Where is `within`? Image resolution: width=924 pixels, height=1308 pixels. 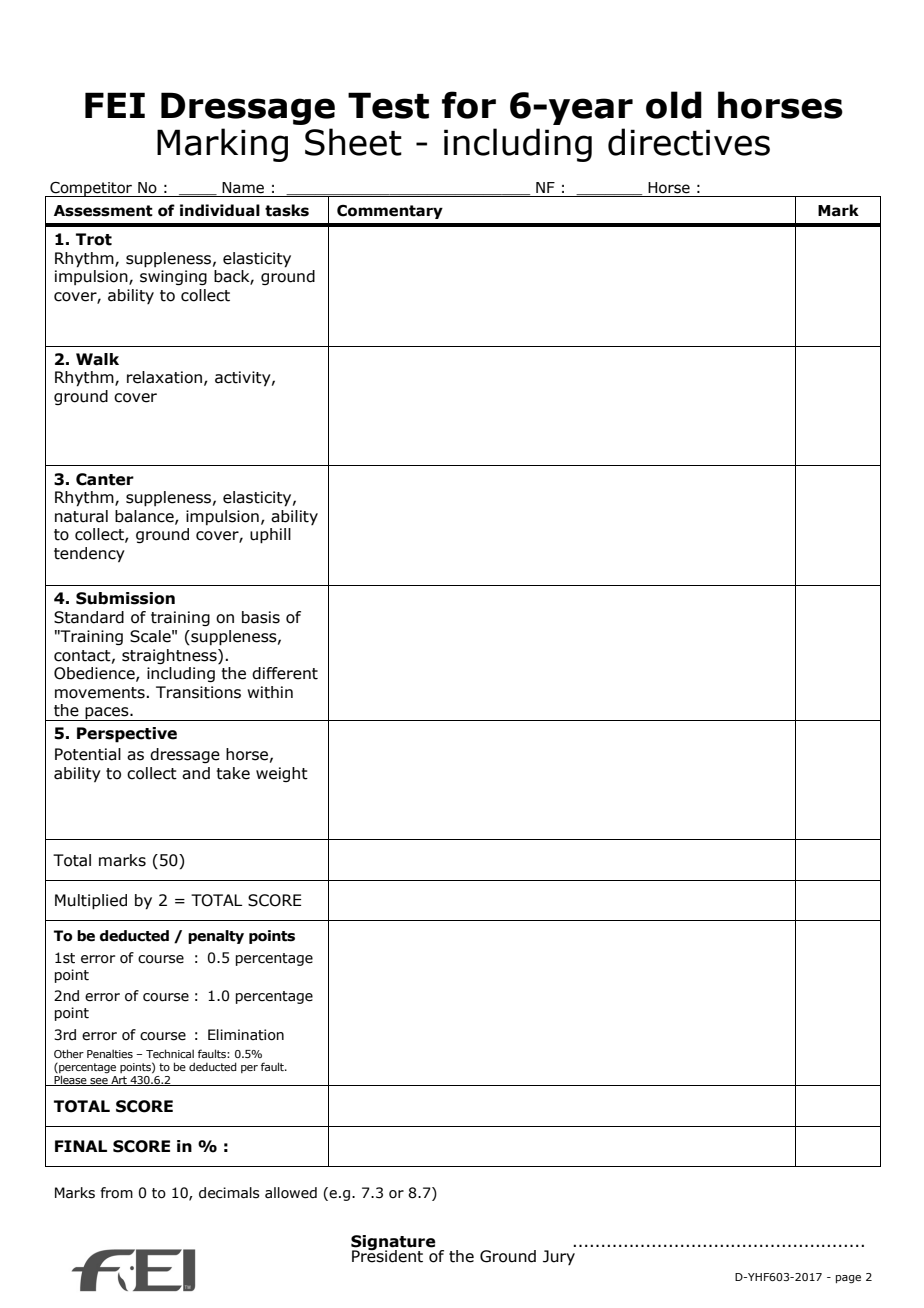 within is located at coordinates (270, 692).
